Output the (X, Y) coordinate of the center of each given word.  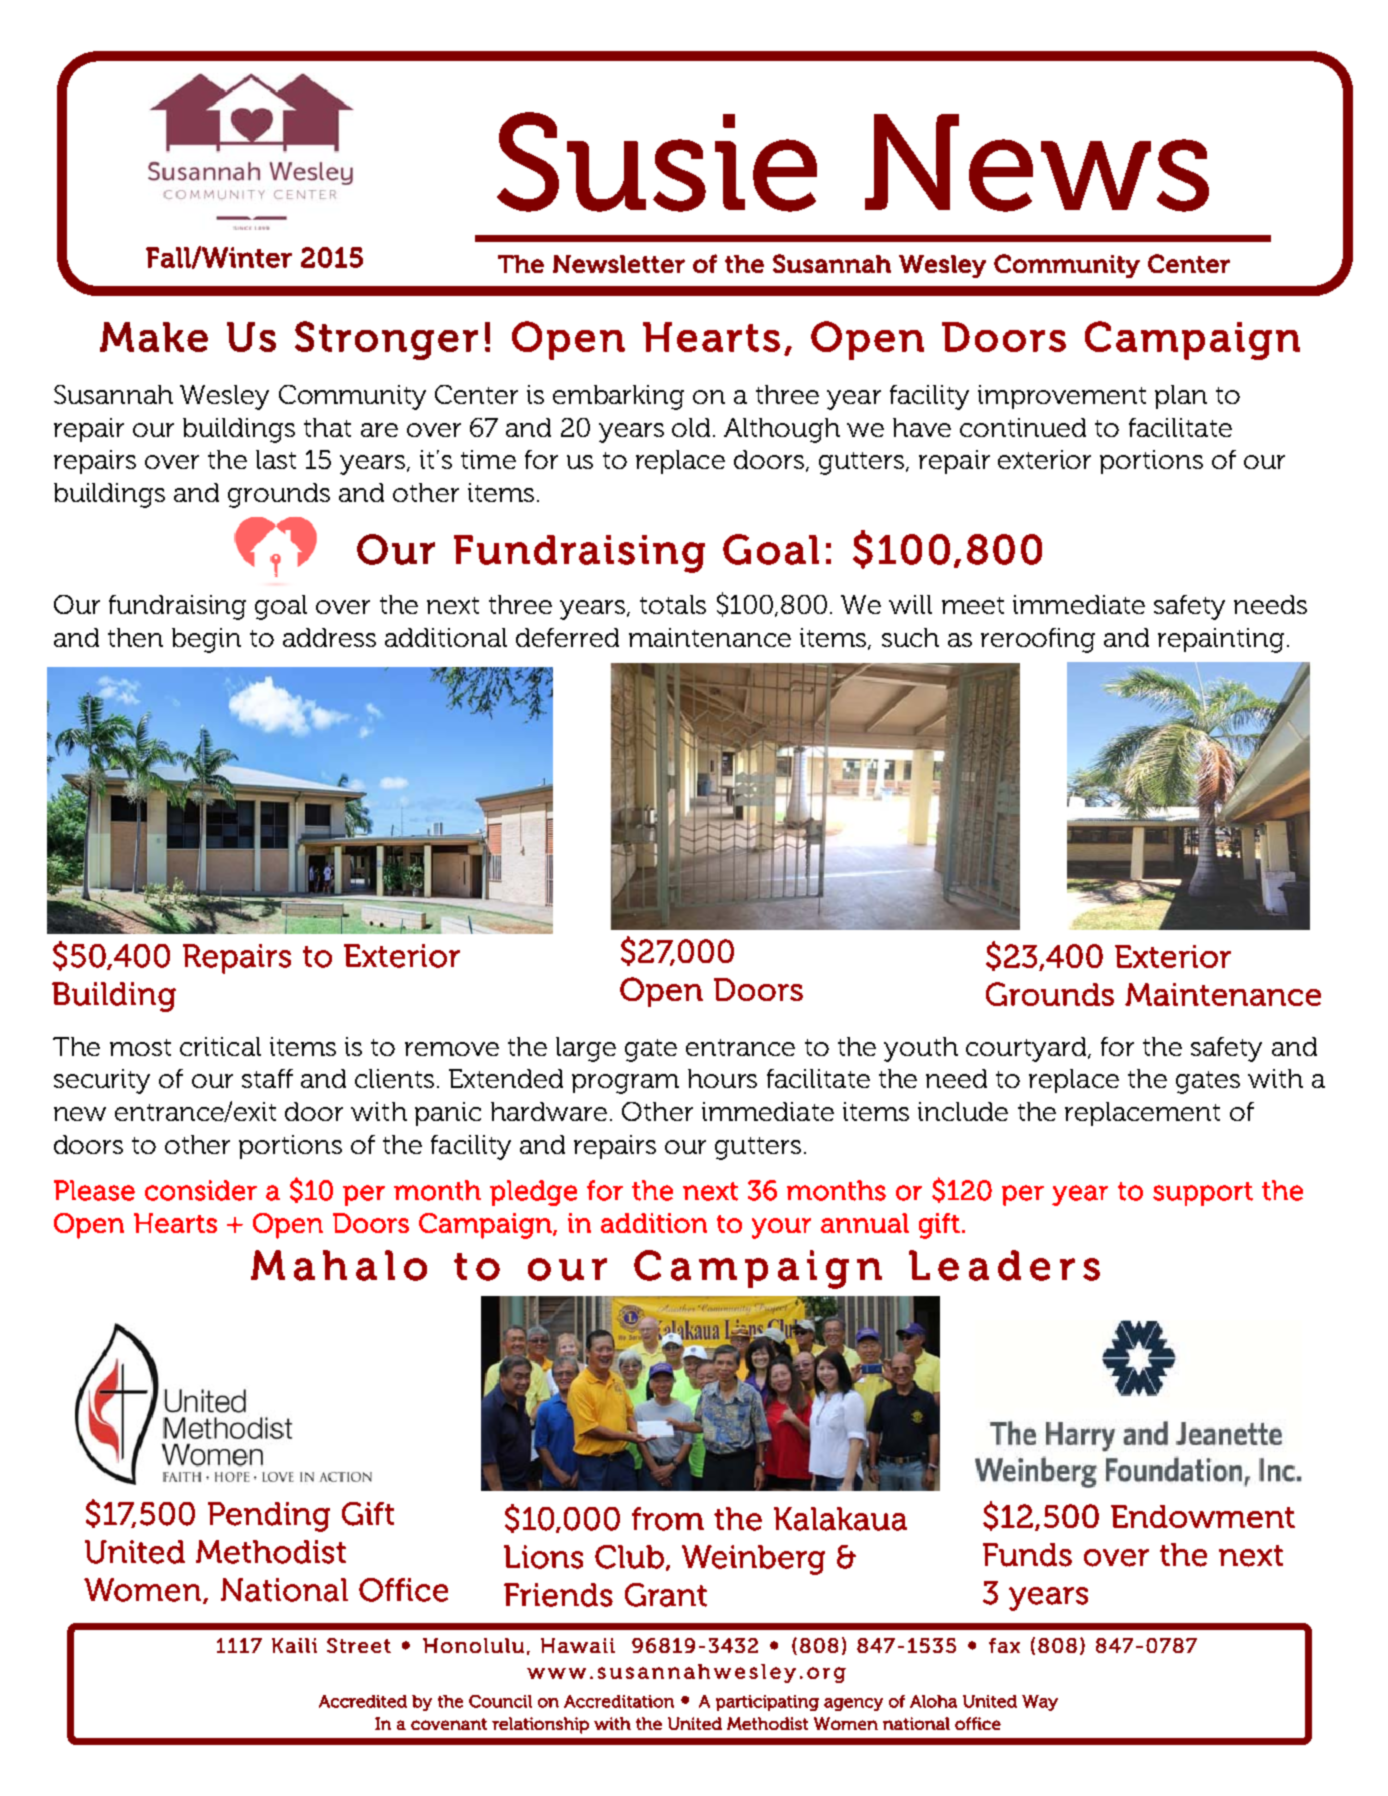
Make (154, 337)
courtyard (1027, 1049)
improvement (1062, 397)
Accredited (363, 1701)
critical (220, 1046)
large (586, 1049)
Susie (657, 162)
